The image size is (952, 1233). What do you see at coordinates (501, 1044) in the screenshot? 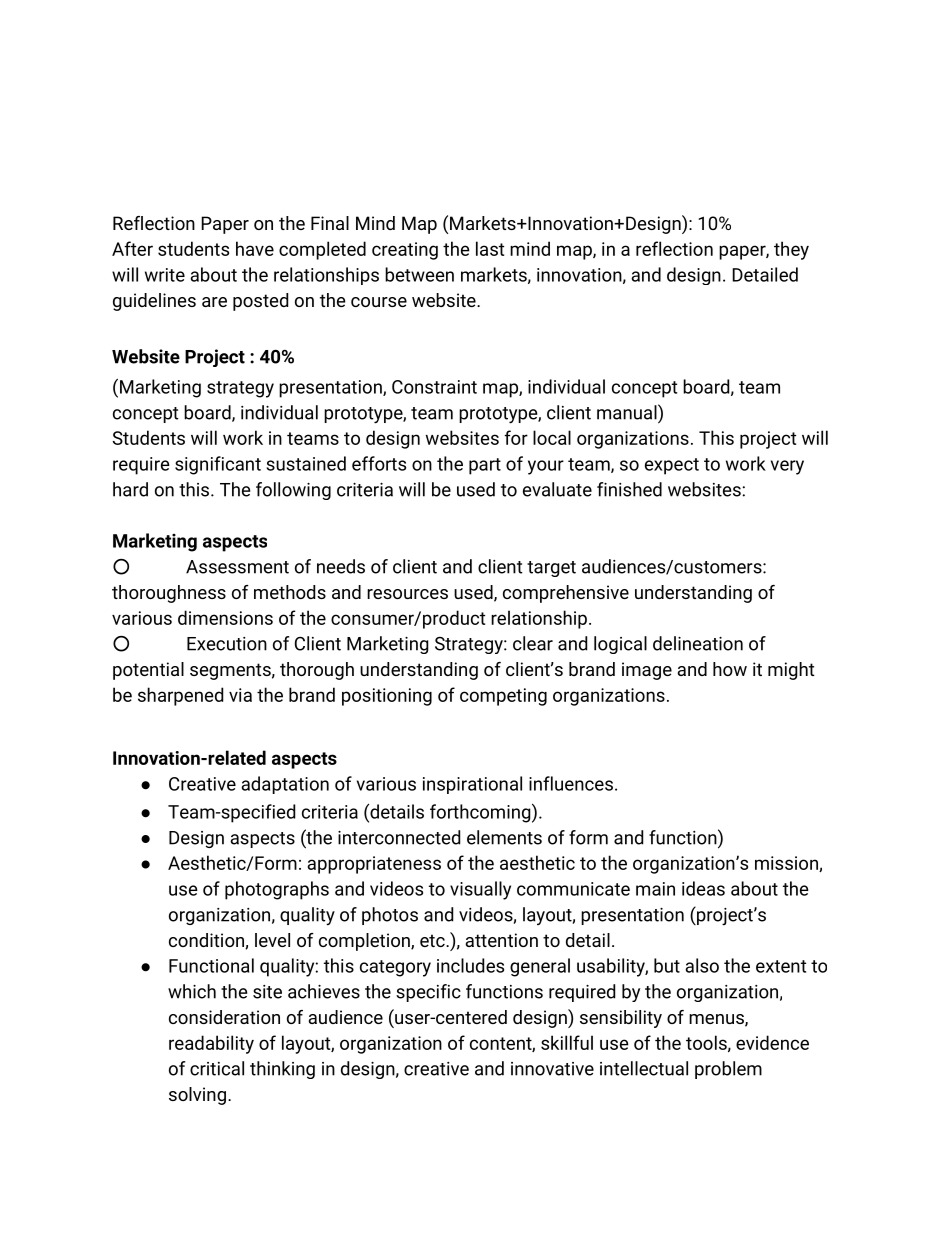
I see `content` at bounding box center [501, 1044].
